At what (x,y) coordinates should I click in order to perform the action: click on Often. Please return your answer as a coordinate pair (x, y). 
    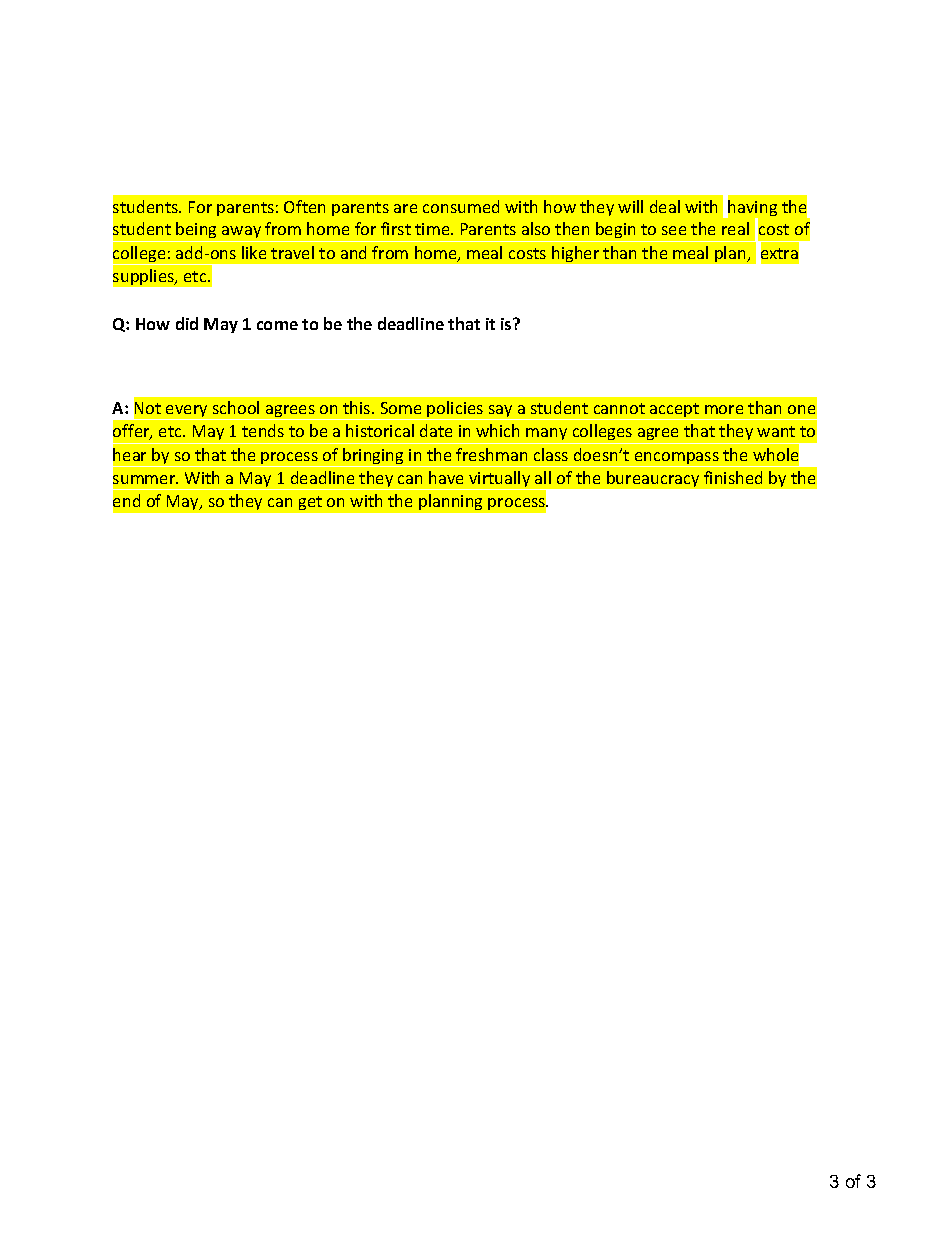
    Looking at the image, I should click on (304, 206).
